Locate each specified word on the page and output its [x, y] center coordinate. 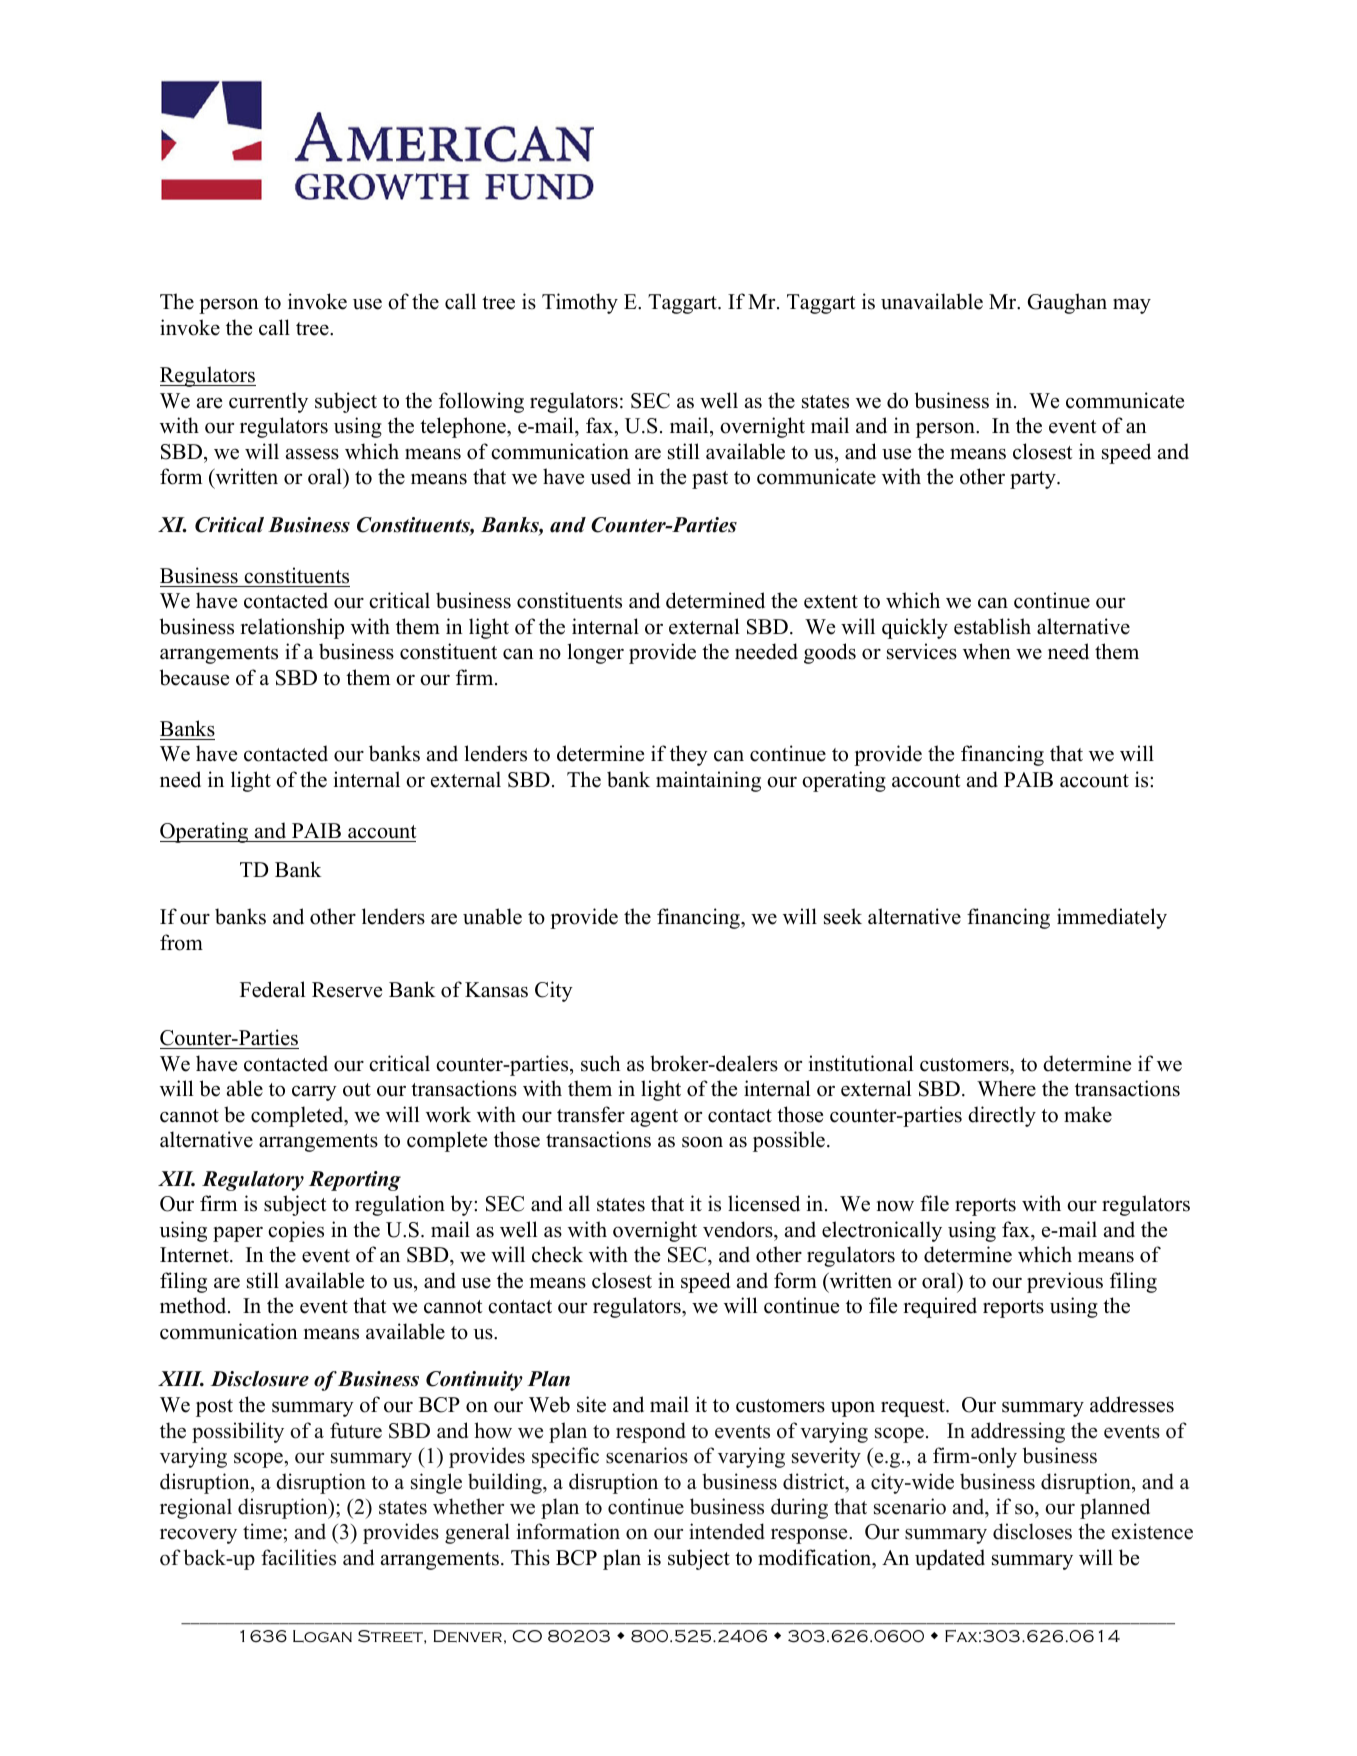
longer [596, 653]
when [987, 651]
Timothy [580, 303]
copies [296, 1231]
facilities [298, 1557]
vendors [739, 1229]
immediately [1112, 918]
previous [1065, 1282]
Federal [272, 989]
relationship [292, 628]
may [1132, 306]
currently [268, 402]
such [600, 1063]
